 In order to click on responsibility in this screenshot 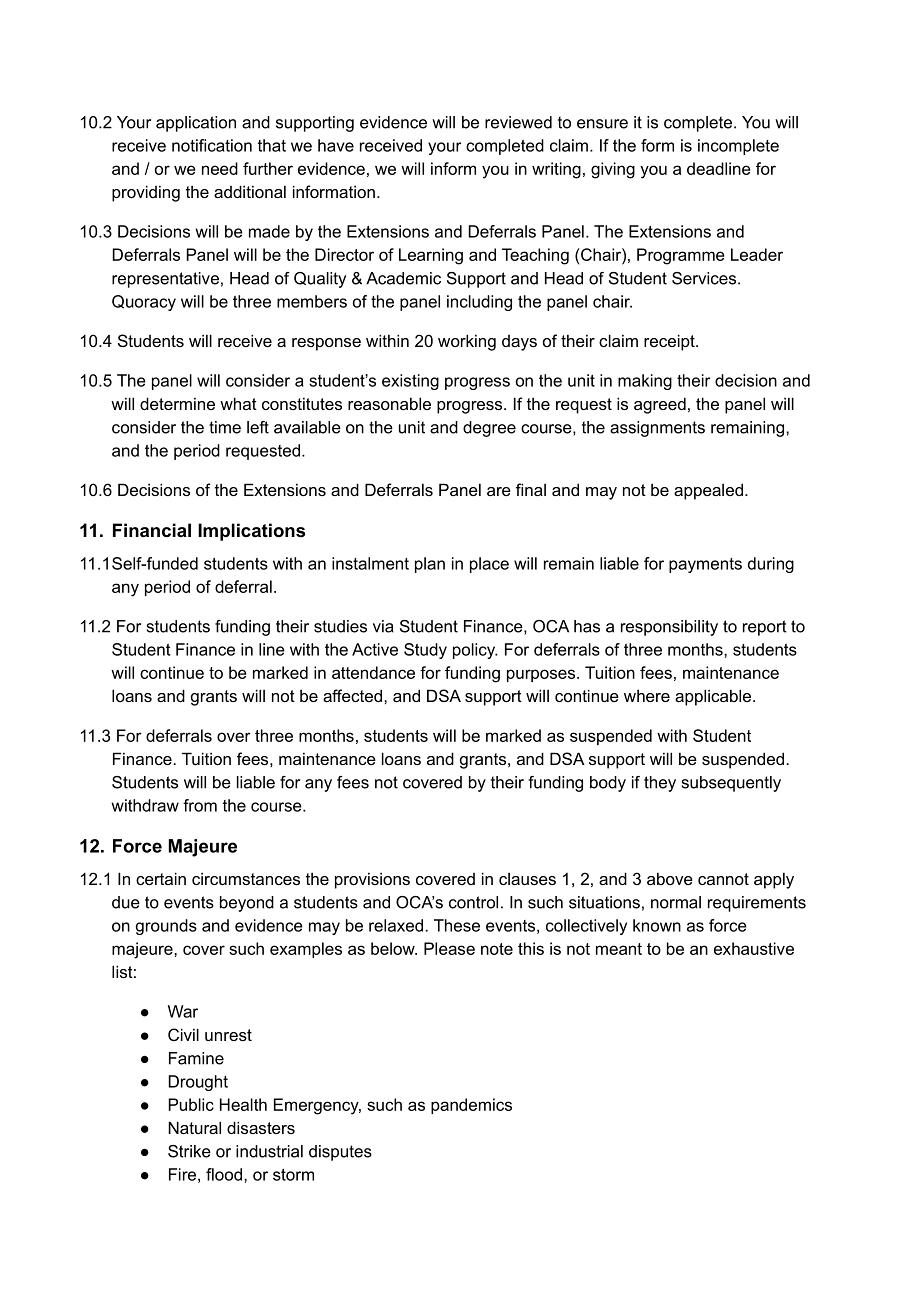, I will do `click(669, 628)`.
